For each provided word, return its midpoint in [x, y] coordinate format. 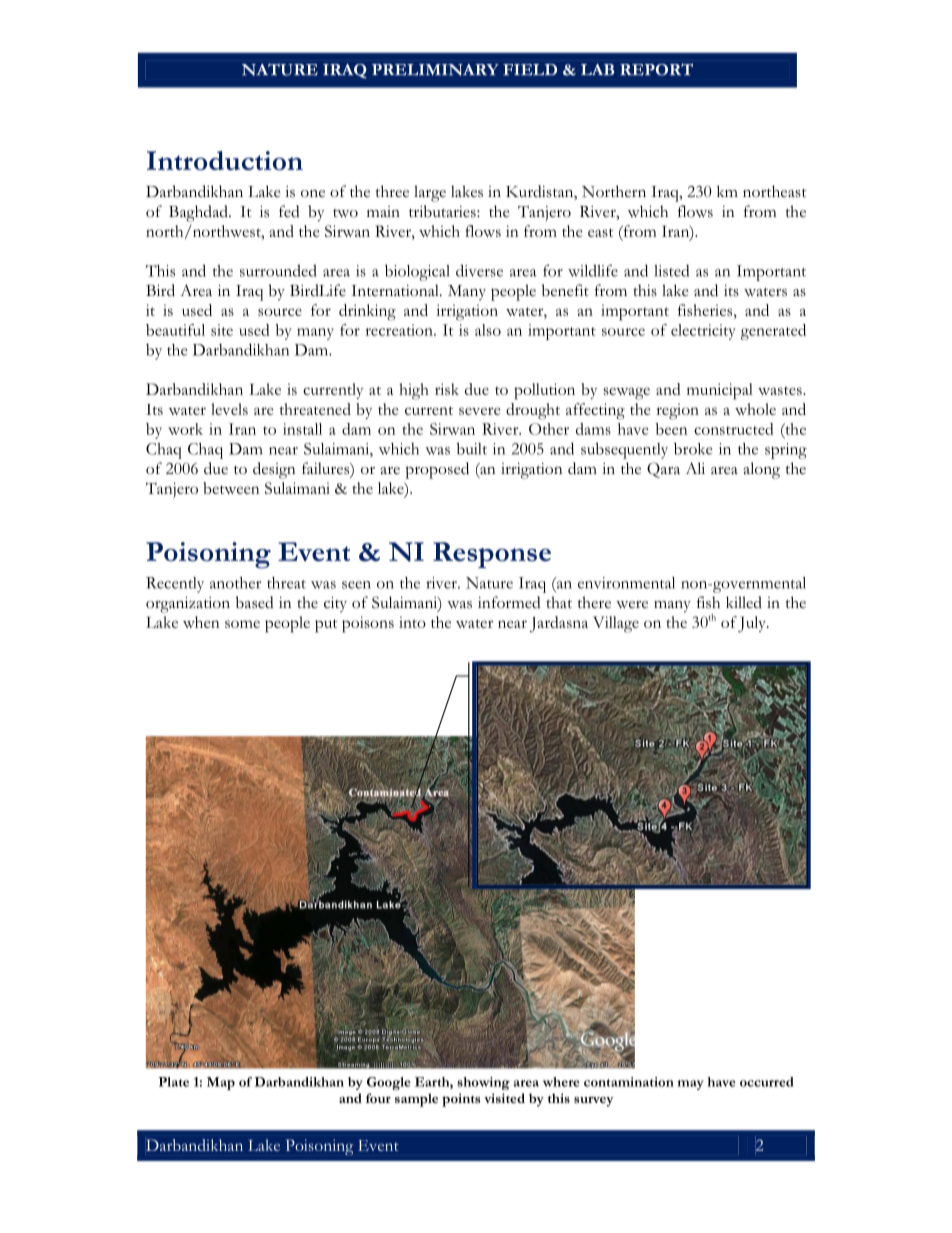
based [255, 602]
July [753, 624]
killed [744, 602]
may [691, 1085]
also [488, 330]
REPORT [656, 69]
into [412, 622]
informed [509, 602]
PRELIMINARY [435, 70]
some [242, 624]
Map [221, 1083]
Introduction [225, 160]
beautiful [175, 330]
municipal [720, 391]
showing [483, 1083]
